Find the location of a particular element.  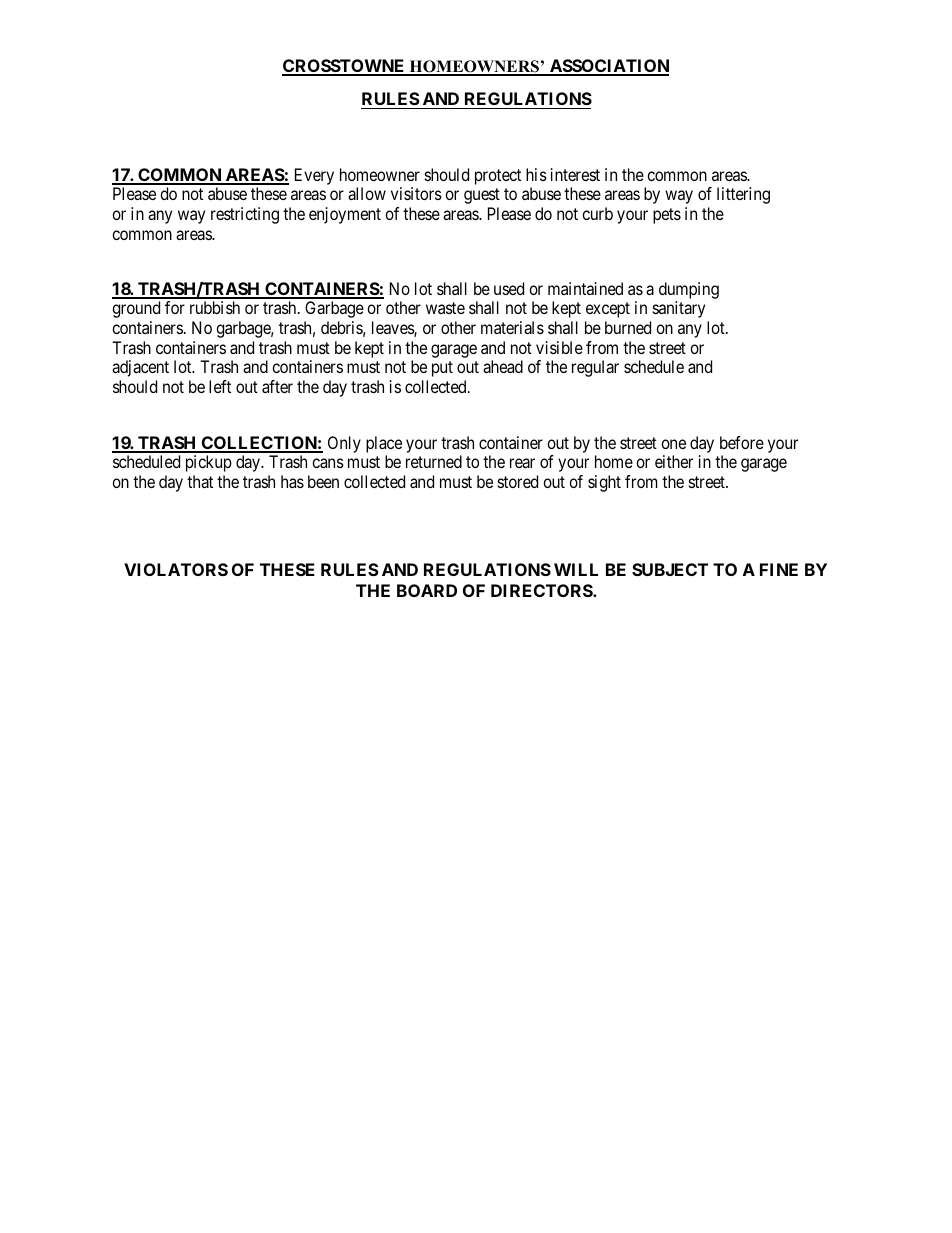

sanitary is located at coordinates (679, 309).
